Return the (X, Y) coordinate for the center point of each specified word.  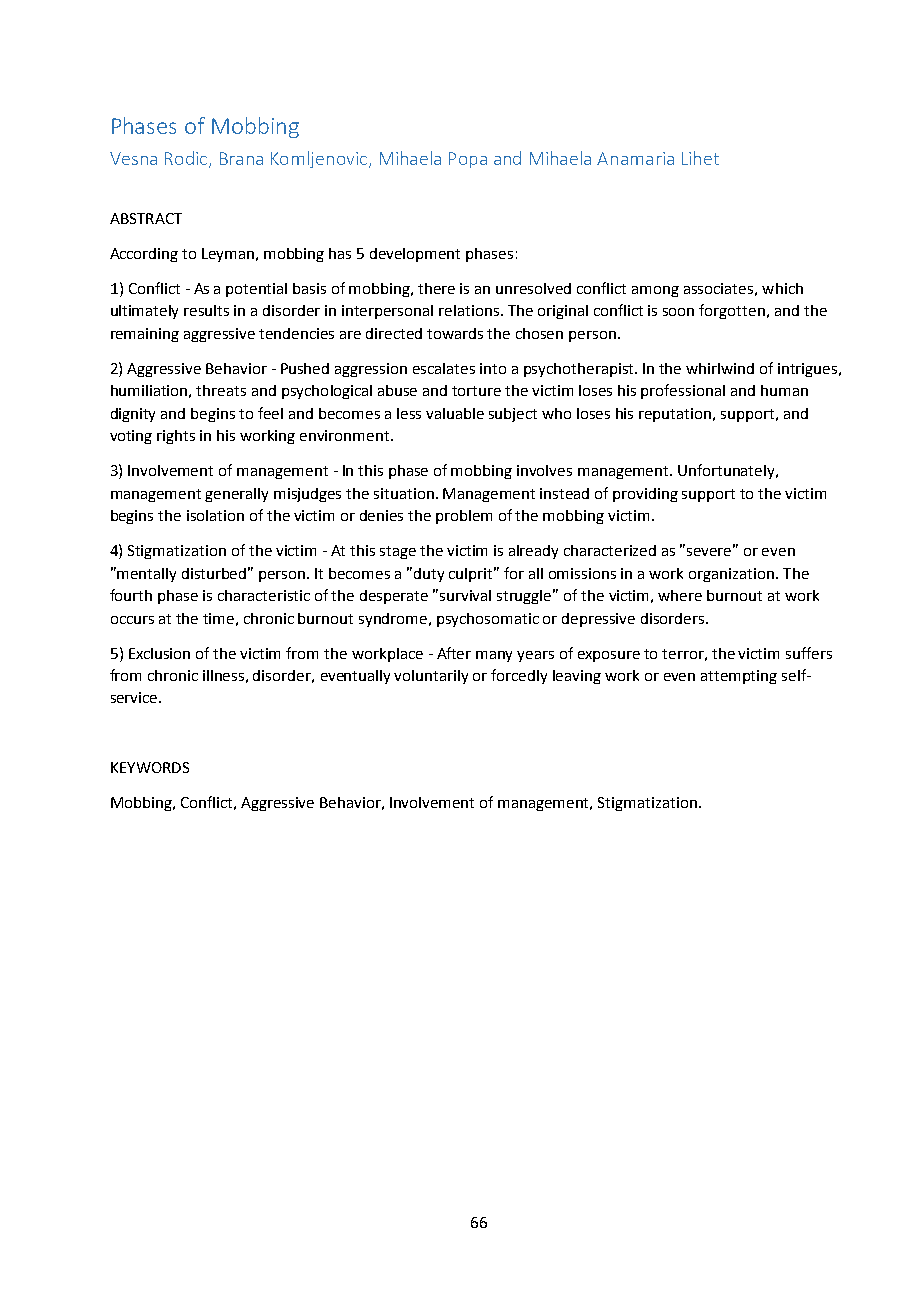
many (494, 656)
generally (236, 495)
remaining (145, 335)
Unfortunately (728, 471)
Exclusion (159, 653)
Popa (468, 160)
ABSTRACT (146, 218)
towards (455, 333)
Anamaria (635, 158)
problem (464, 517)
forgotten (733, 311)
